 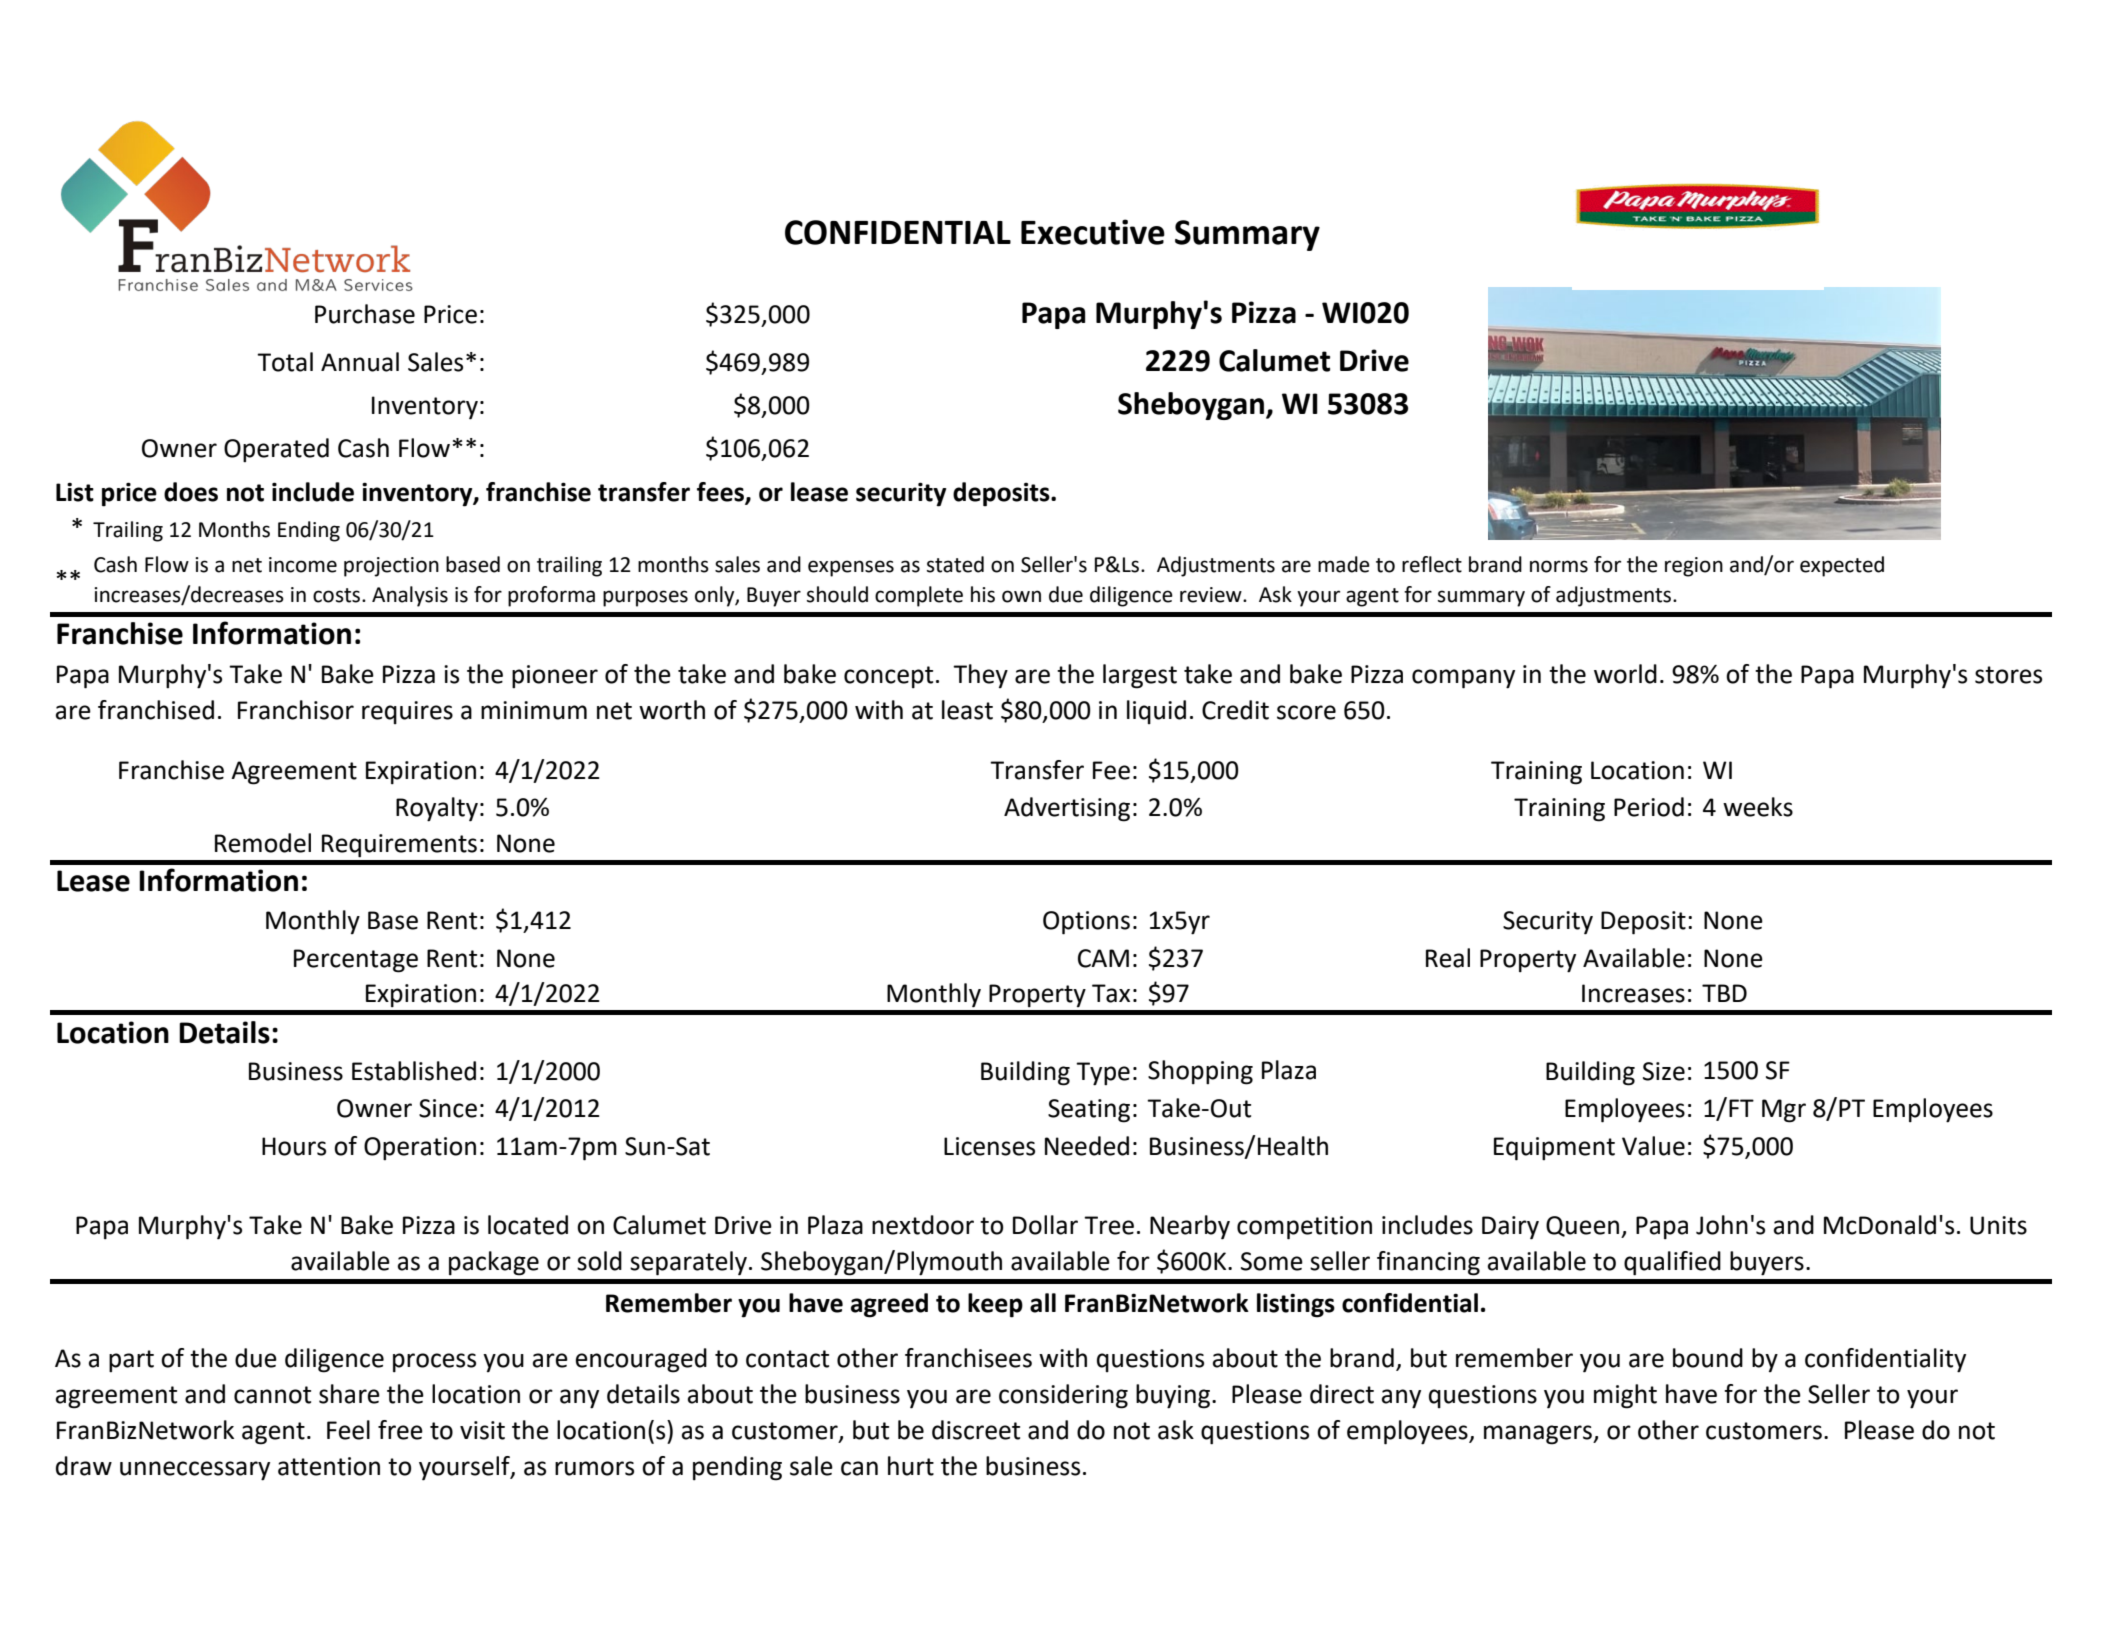 What do you see at coordinates (365, 314) in the page?
I see `Purchase` at bounding box center [365, 314].
